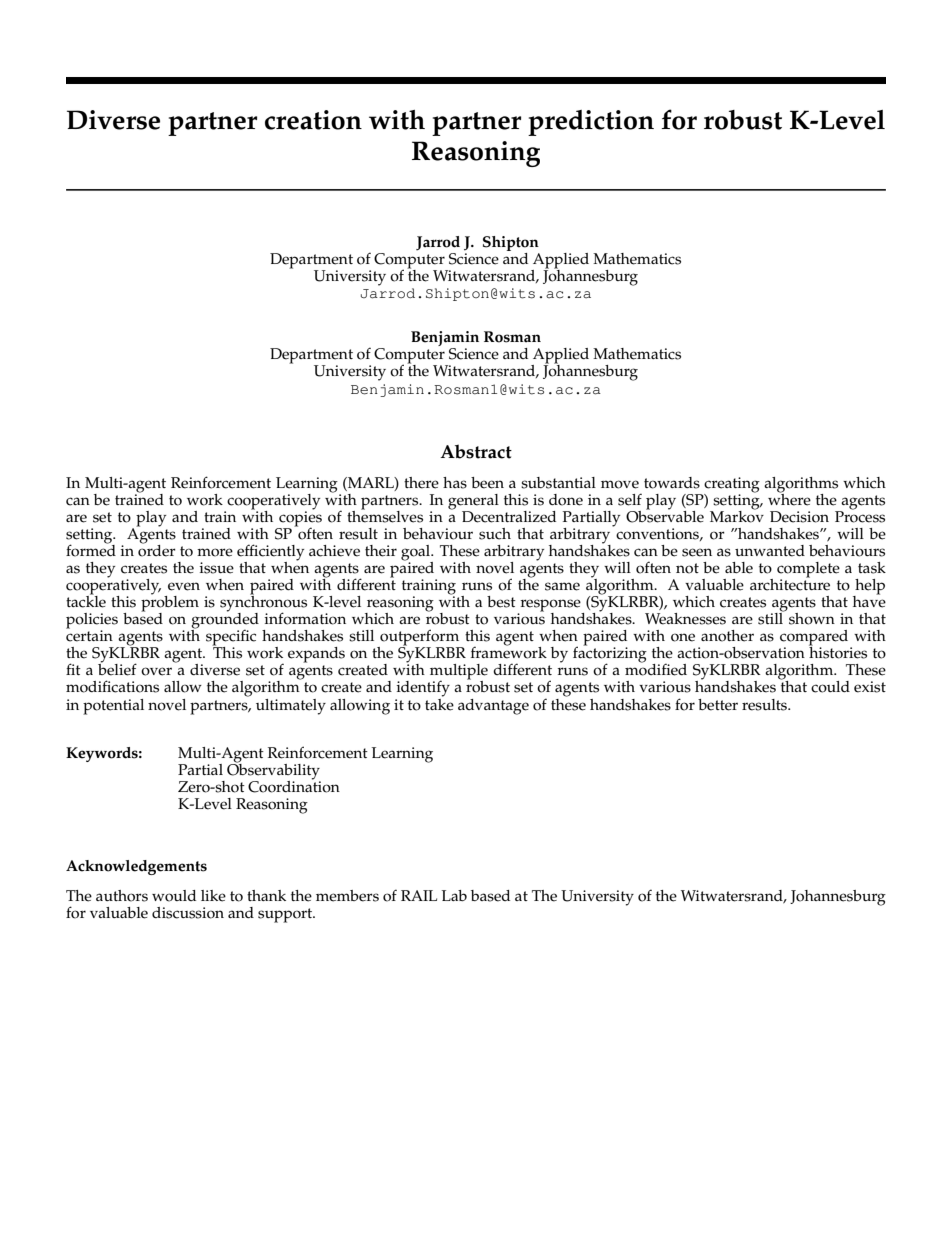 This screenshot has width=952, height=1233. Describe the element at coordinates (591, 123) in the screenshot. I see `prediction` at that location.
